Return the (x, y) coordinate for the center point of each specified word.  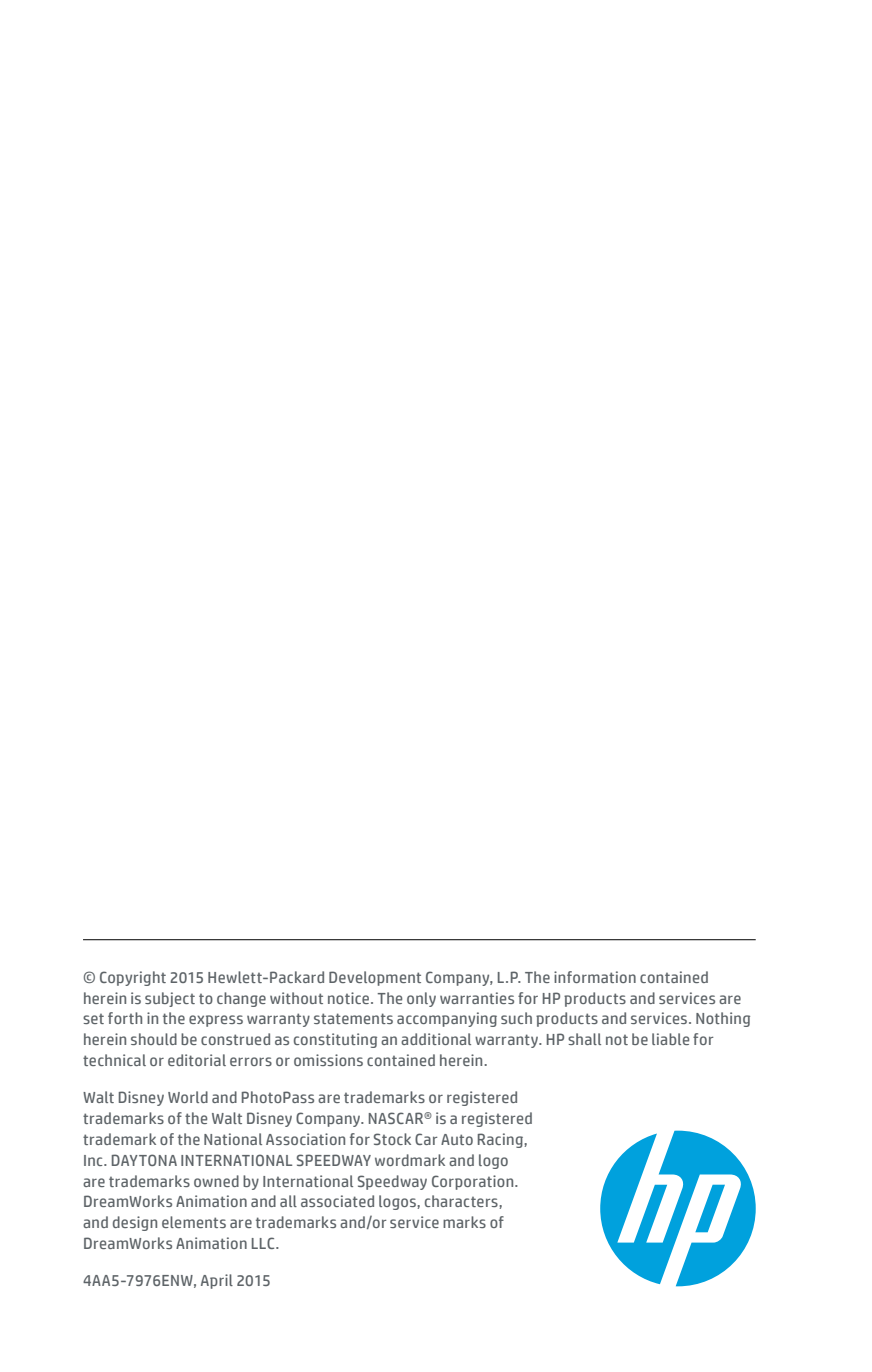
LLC (264, 1243)
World (188, 1097)
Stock (392, 1139)
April (217, 1281)
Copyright (133, 978)
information (595, 977)
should (154, 1039)
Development (375, 978)
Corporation (474, 1182)
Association (305, 1139)
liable (670, 1039)
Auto (457, 1139)
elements (194, 1222)
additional (436, 1039)
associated (337, 1201)
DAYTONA (144, 1160)
